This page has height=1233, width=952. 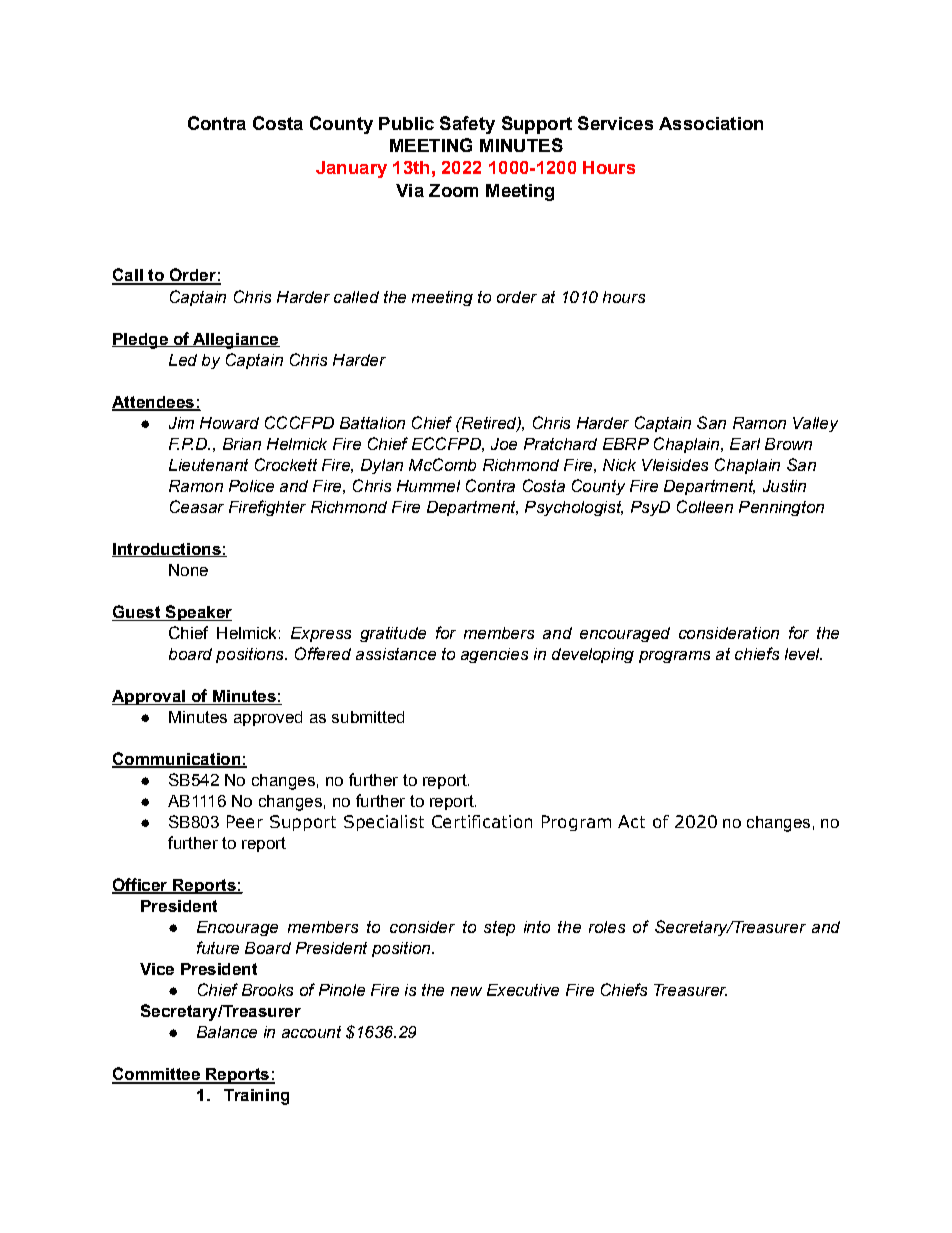 What do you see at coordinates (351, 169) in the page?
I see `January` at bounding box center [351, 169].
